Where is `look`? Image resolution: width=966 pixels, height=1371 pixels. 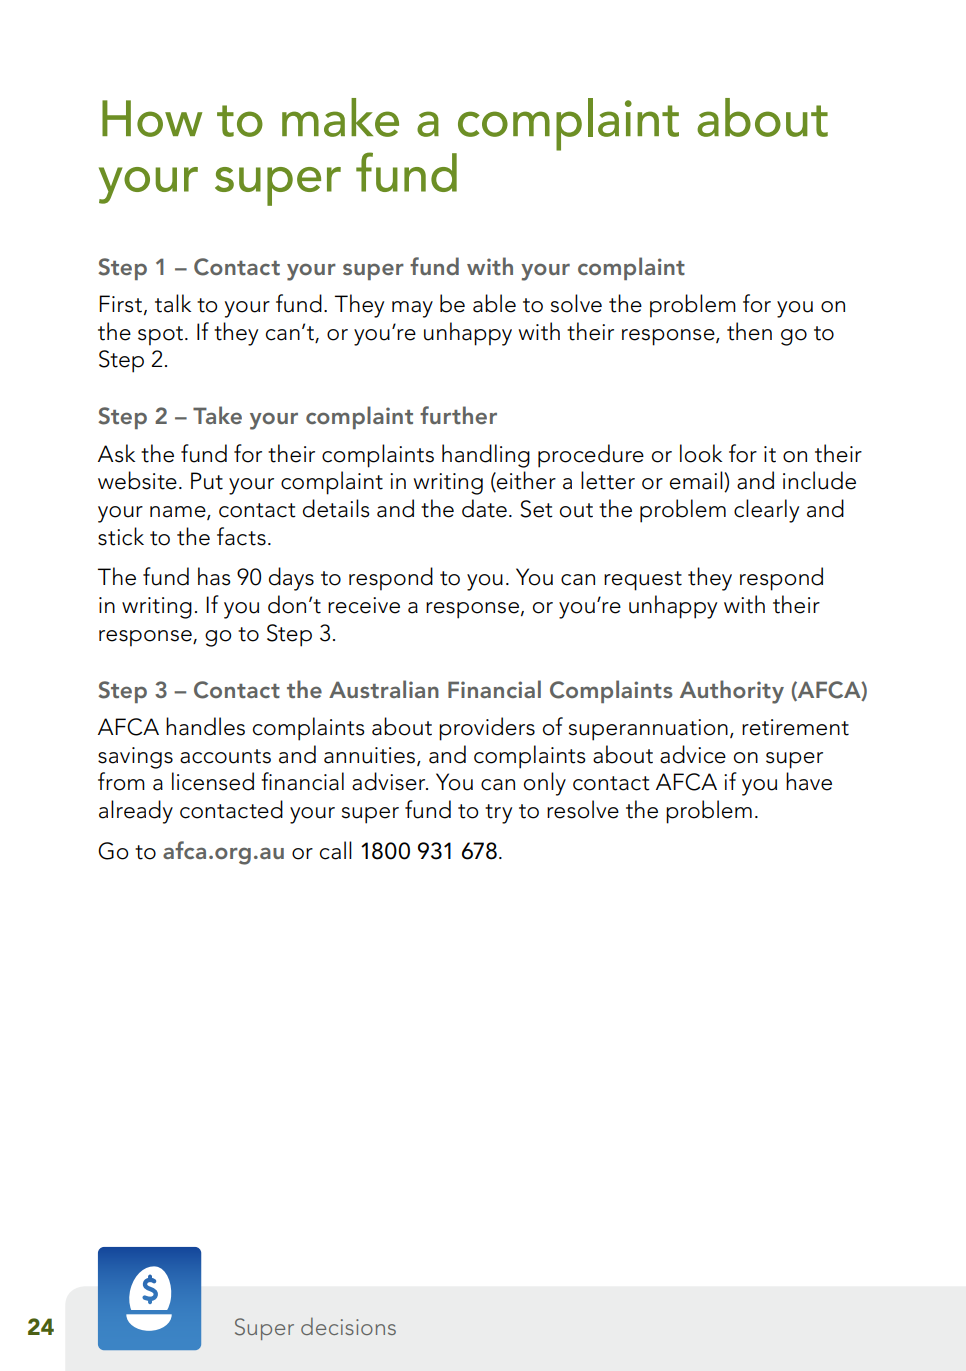
look is located at coordinates (701, 453).
